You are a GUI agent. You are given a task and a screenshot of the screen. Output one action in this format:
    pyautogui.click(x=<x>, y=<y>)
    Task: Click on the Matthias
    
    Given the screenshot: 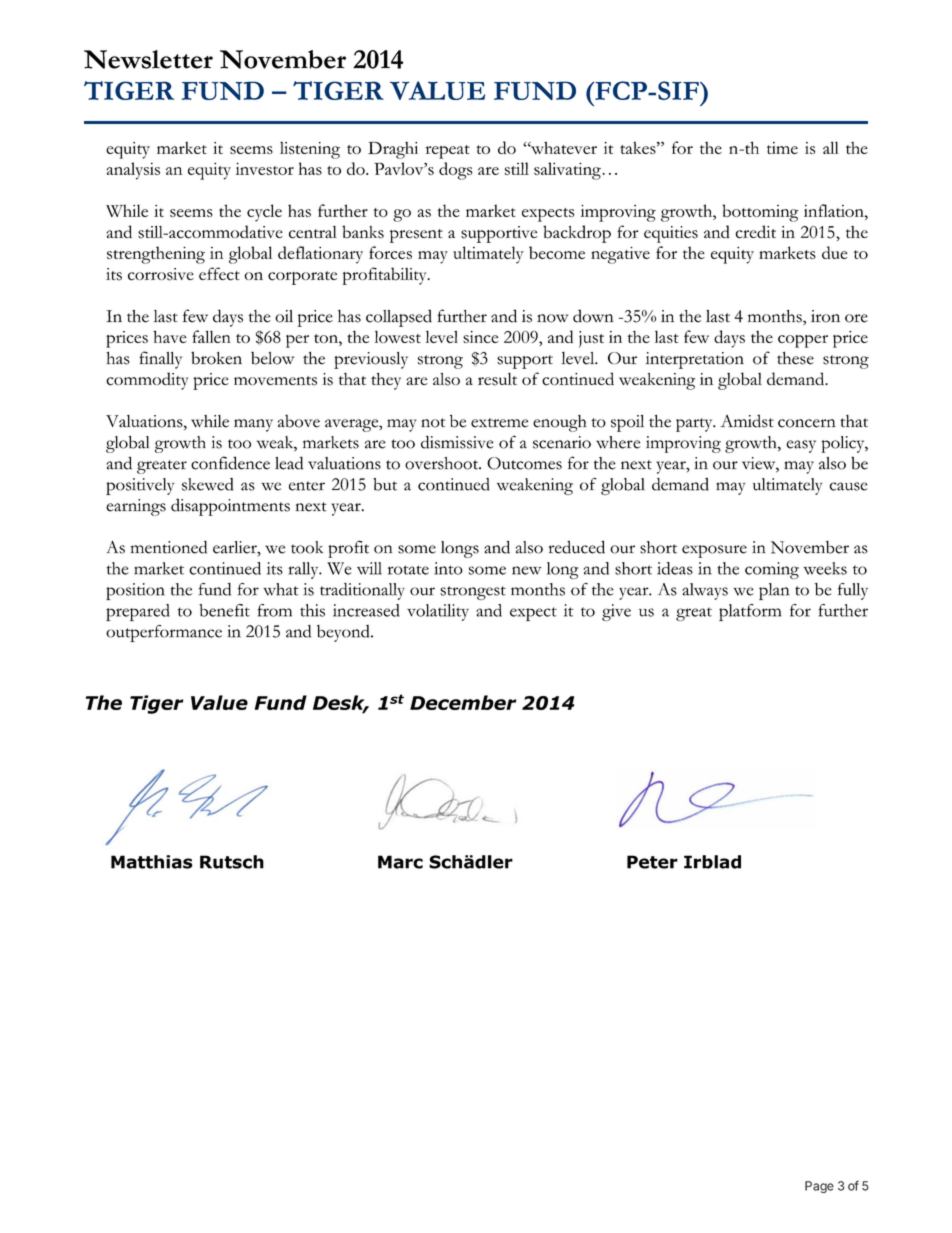 What is the action you would take?
    pyautogui.click(x=152, y=862)
